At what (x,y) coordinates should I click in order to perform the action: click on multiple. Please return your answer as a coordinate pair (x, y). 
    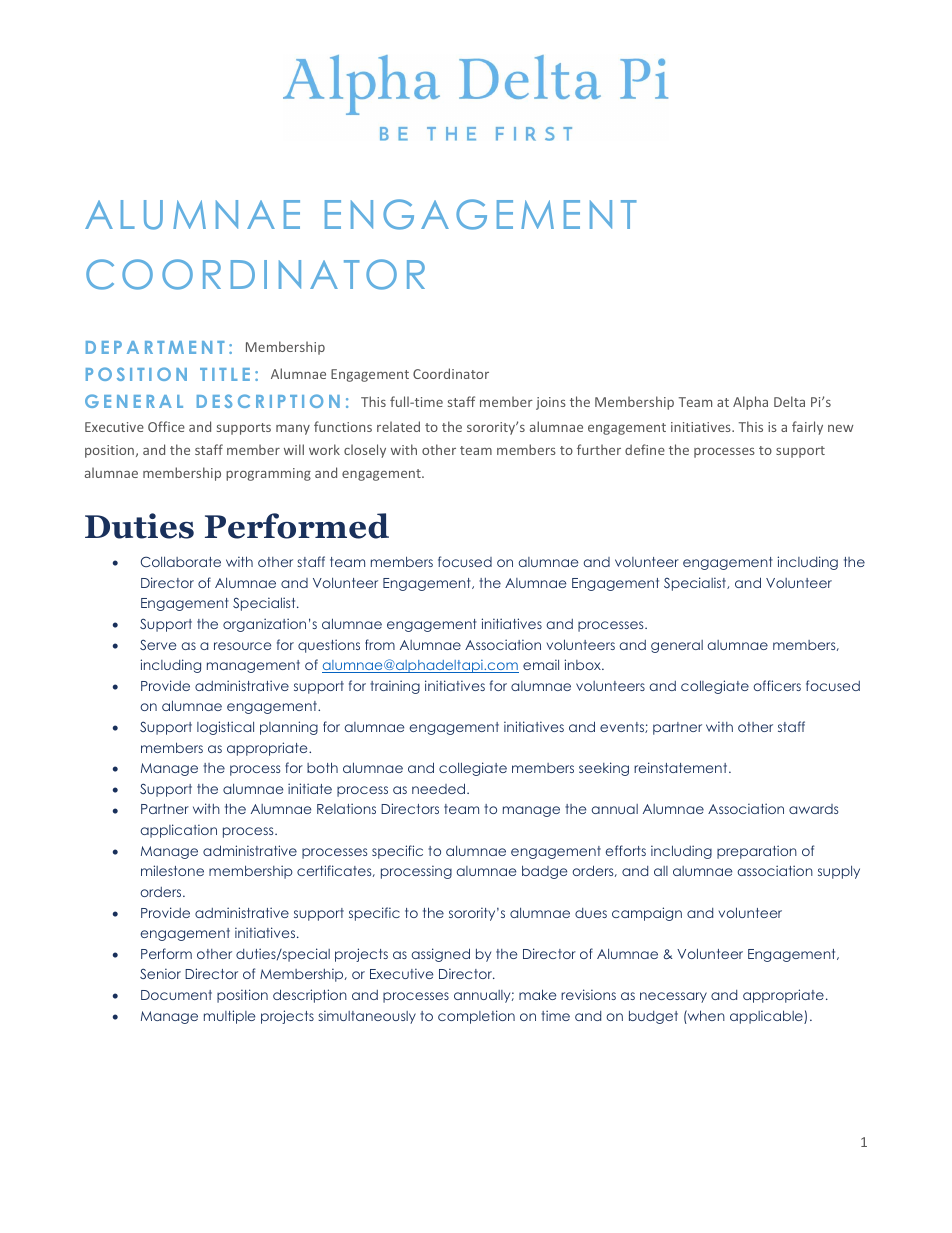
    Looking at the image, I should click on (229, 1017).
